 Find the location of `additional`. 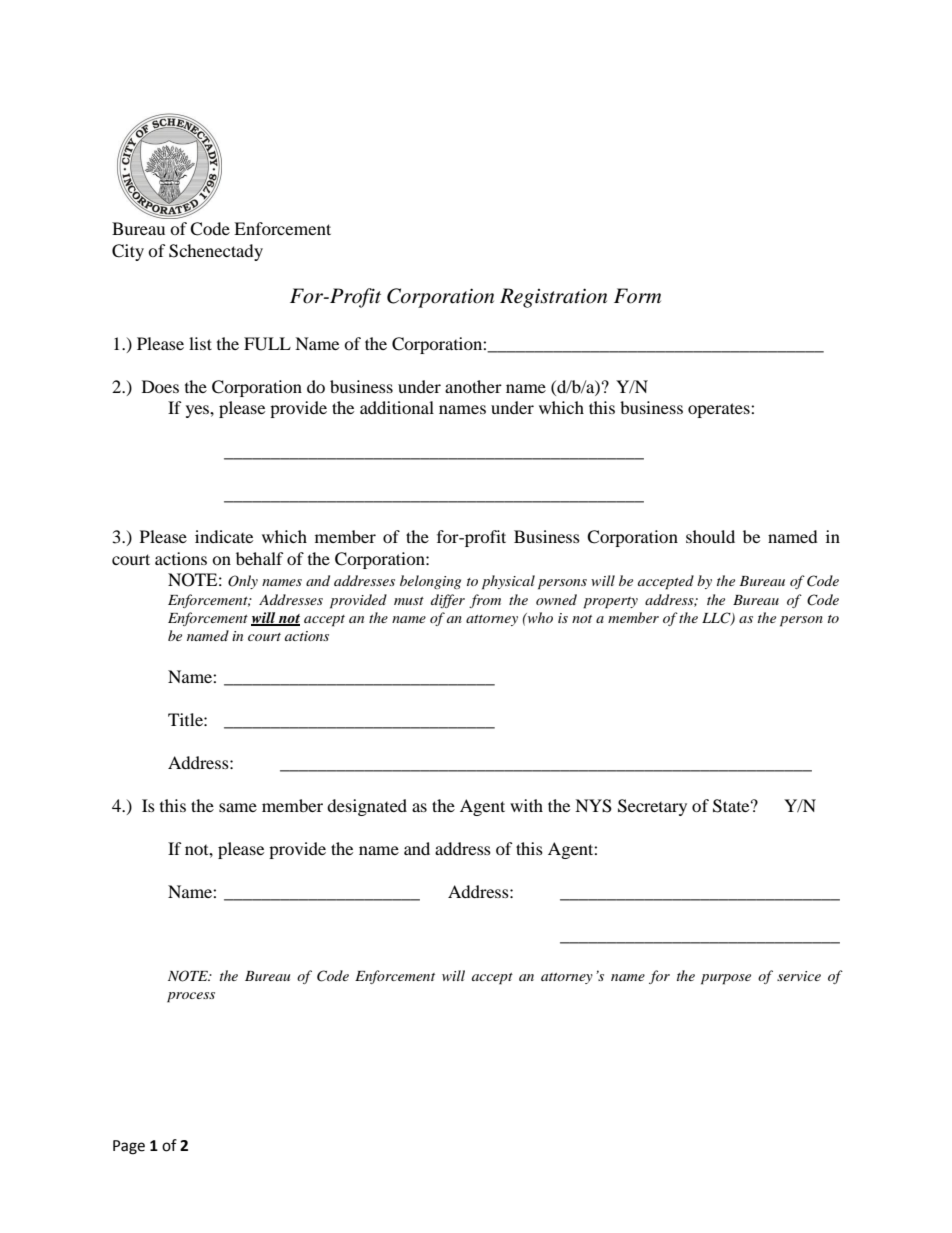

additional is located at coordinates (397, 407).
